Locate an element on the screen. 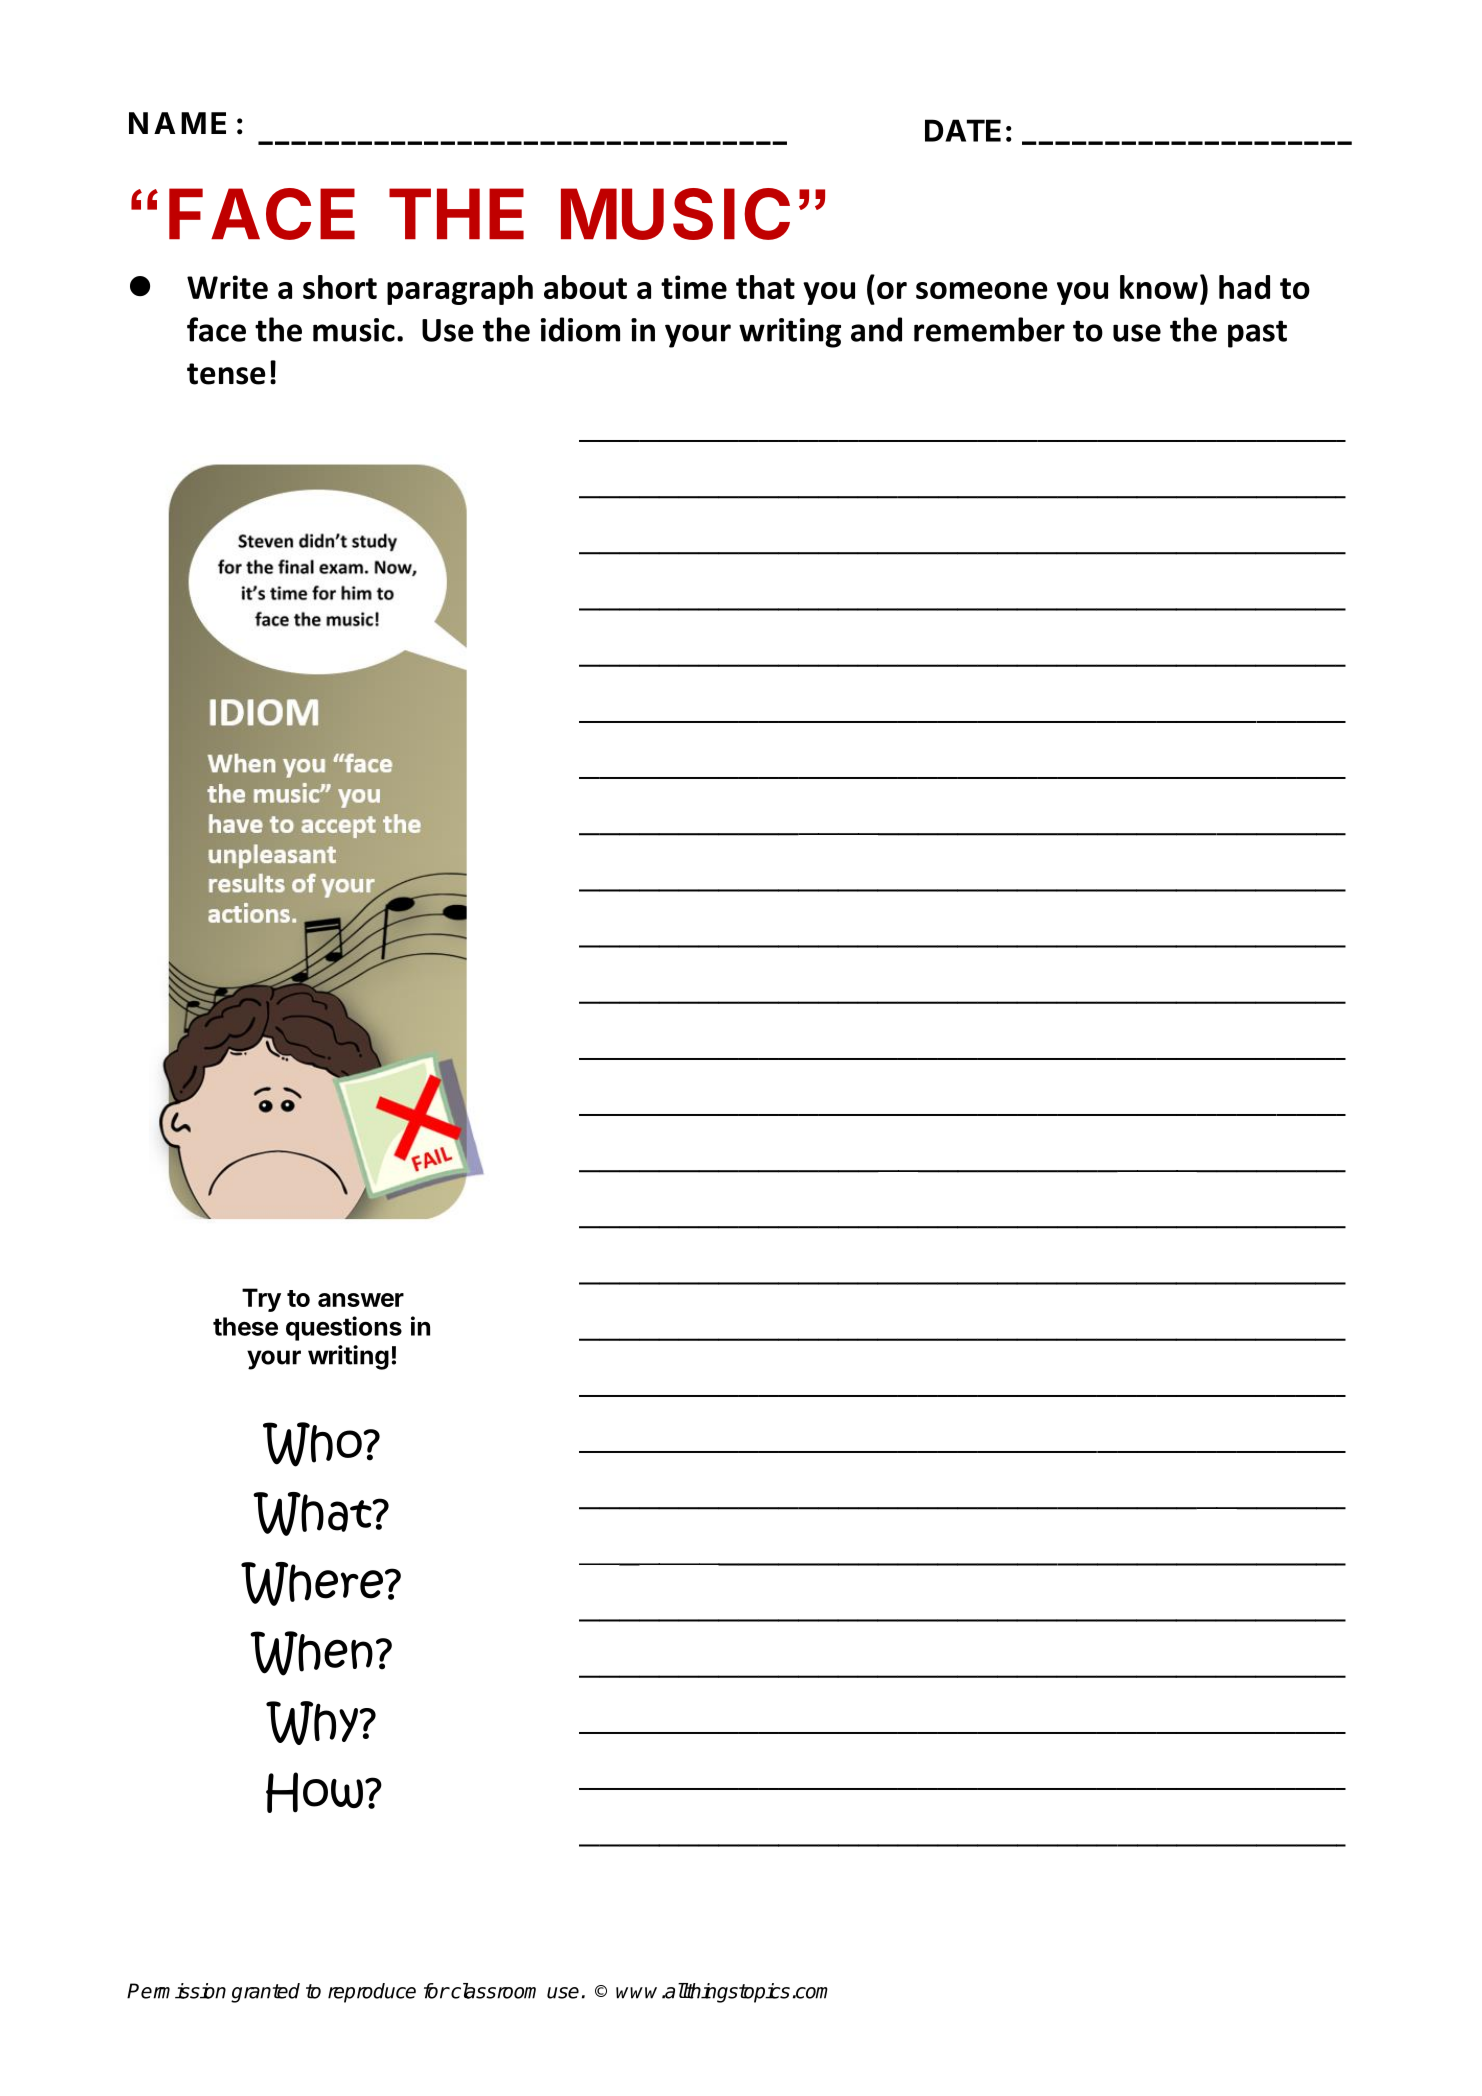  for is located at coordinates (436, 1991).
